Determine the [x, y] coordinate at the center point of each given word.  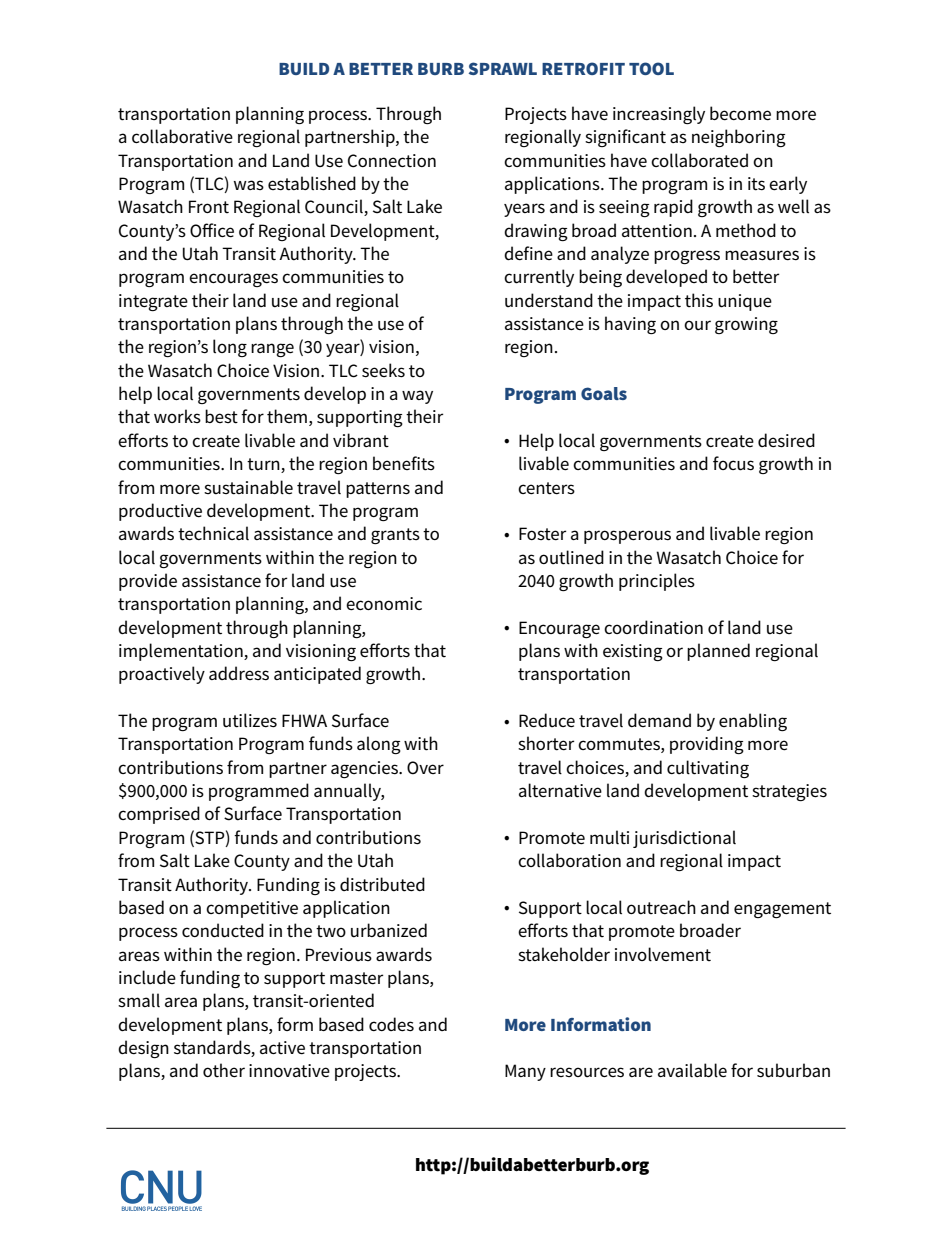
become [740, 113]
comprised [159, 815]
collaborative [182, 136]
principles [657, 582]
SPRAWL [503, 68]
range [272, 350]
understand [549, 300]
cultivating [708, 769]
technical [213, 533]
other [224, 1070]
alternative [560, 790]
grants [395, 536]
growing [746, 325]
